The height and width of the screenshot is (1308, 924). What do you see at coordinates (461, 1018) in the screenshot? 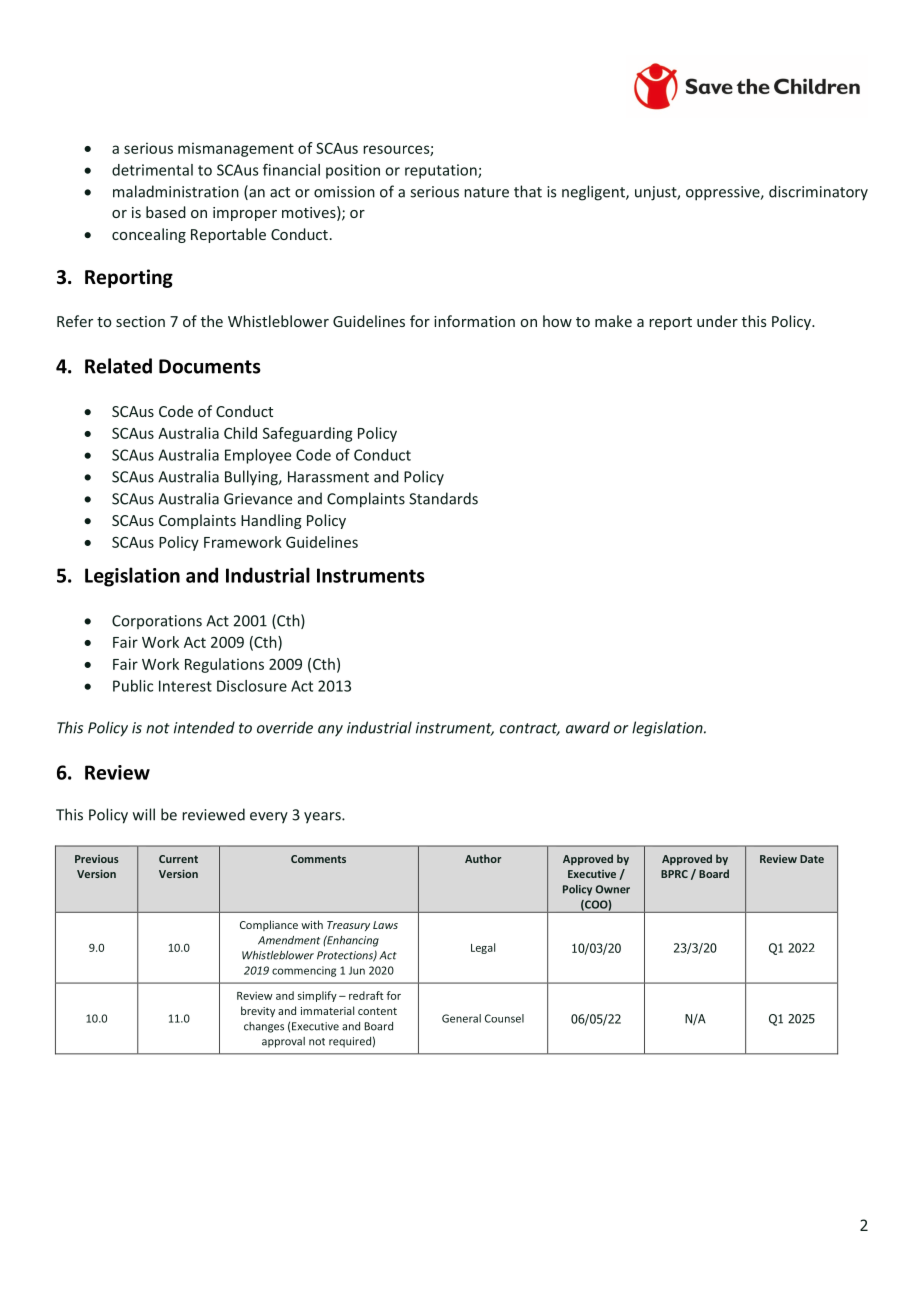
I see `General` at bounding box center [461, 1018].
